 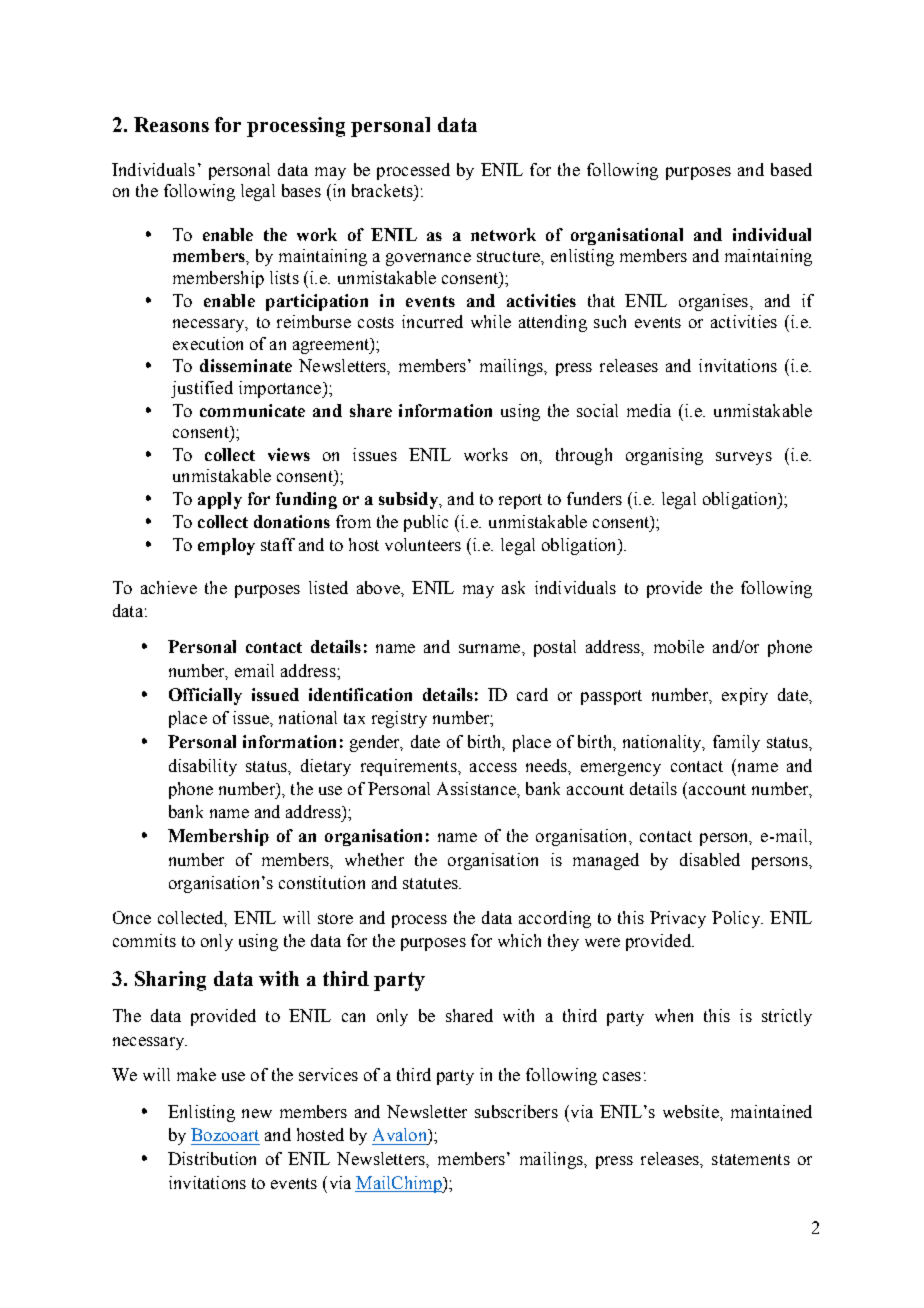 I want to click on disabled, so click(x=710, y=859).
